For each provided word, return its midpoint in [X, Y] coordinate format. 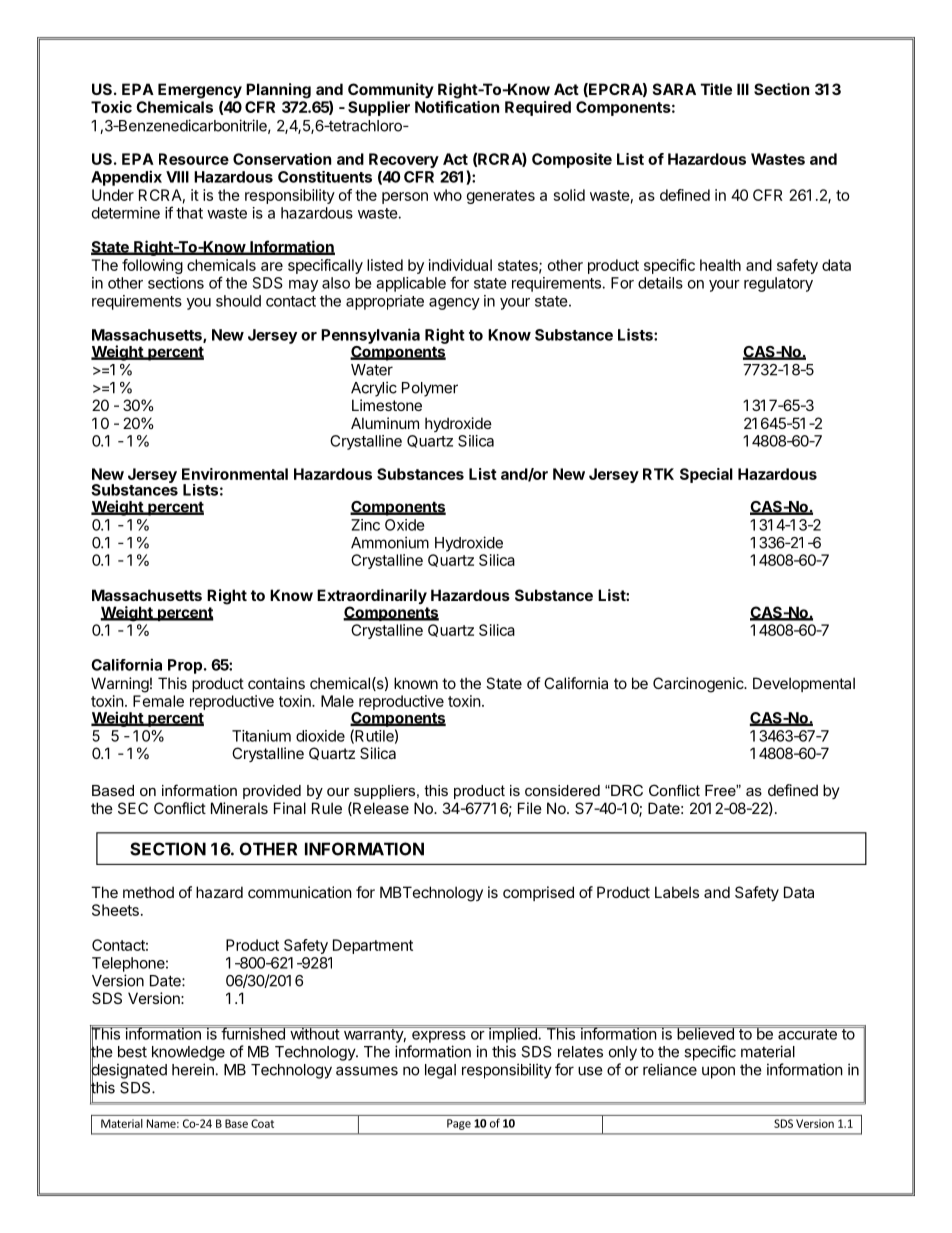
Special [706, 475]
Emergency [200, 91]
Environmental [235, 474]
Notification [457, 107]
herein [193, 1069]
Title [716, 89]
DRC [626, 790]
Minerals [239, 808]
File [530, 808]
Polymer [430, 389]
